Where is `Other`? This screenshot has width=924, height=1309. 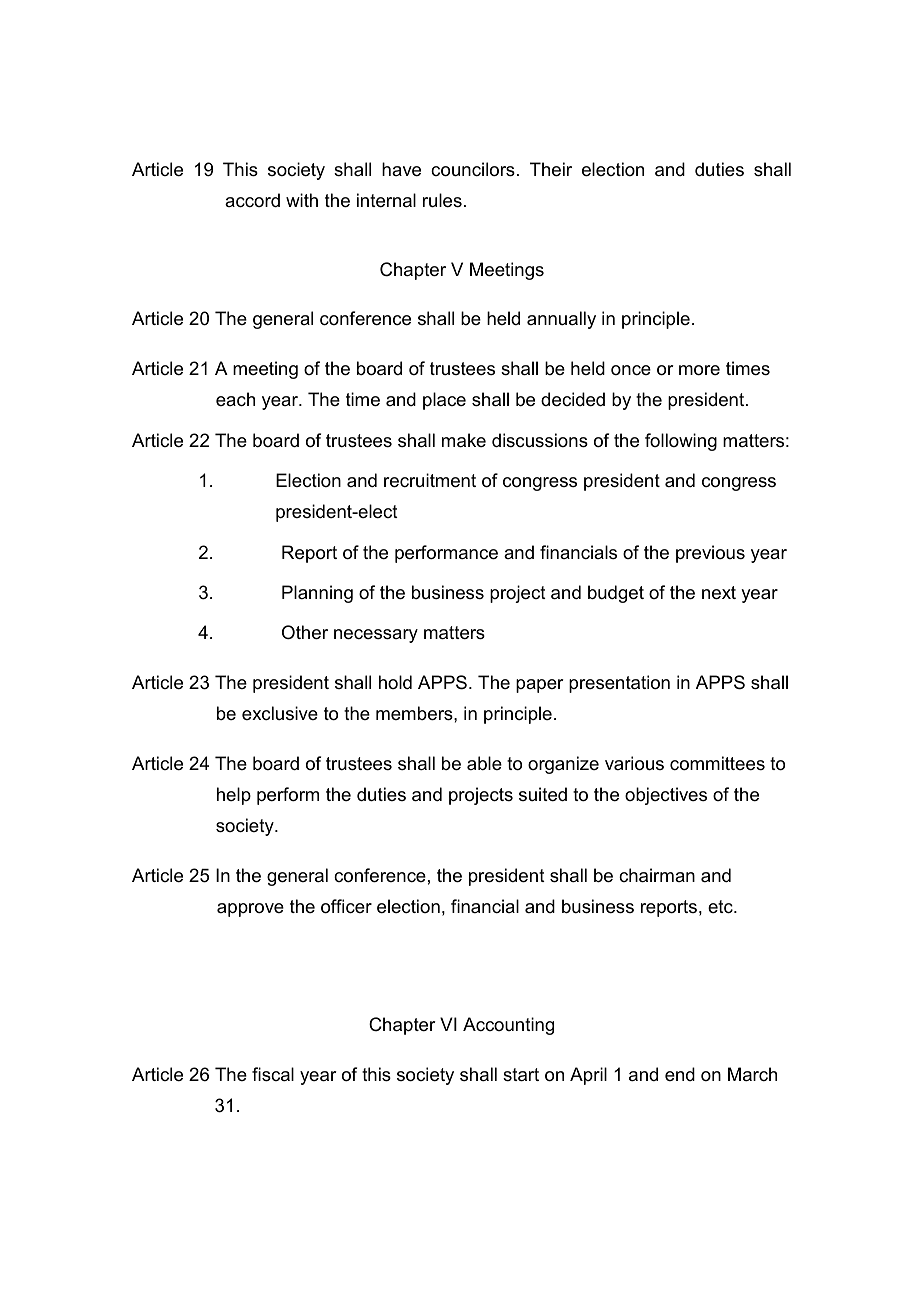 Other is located at coordinates (305, 632).
